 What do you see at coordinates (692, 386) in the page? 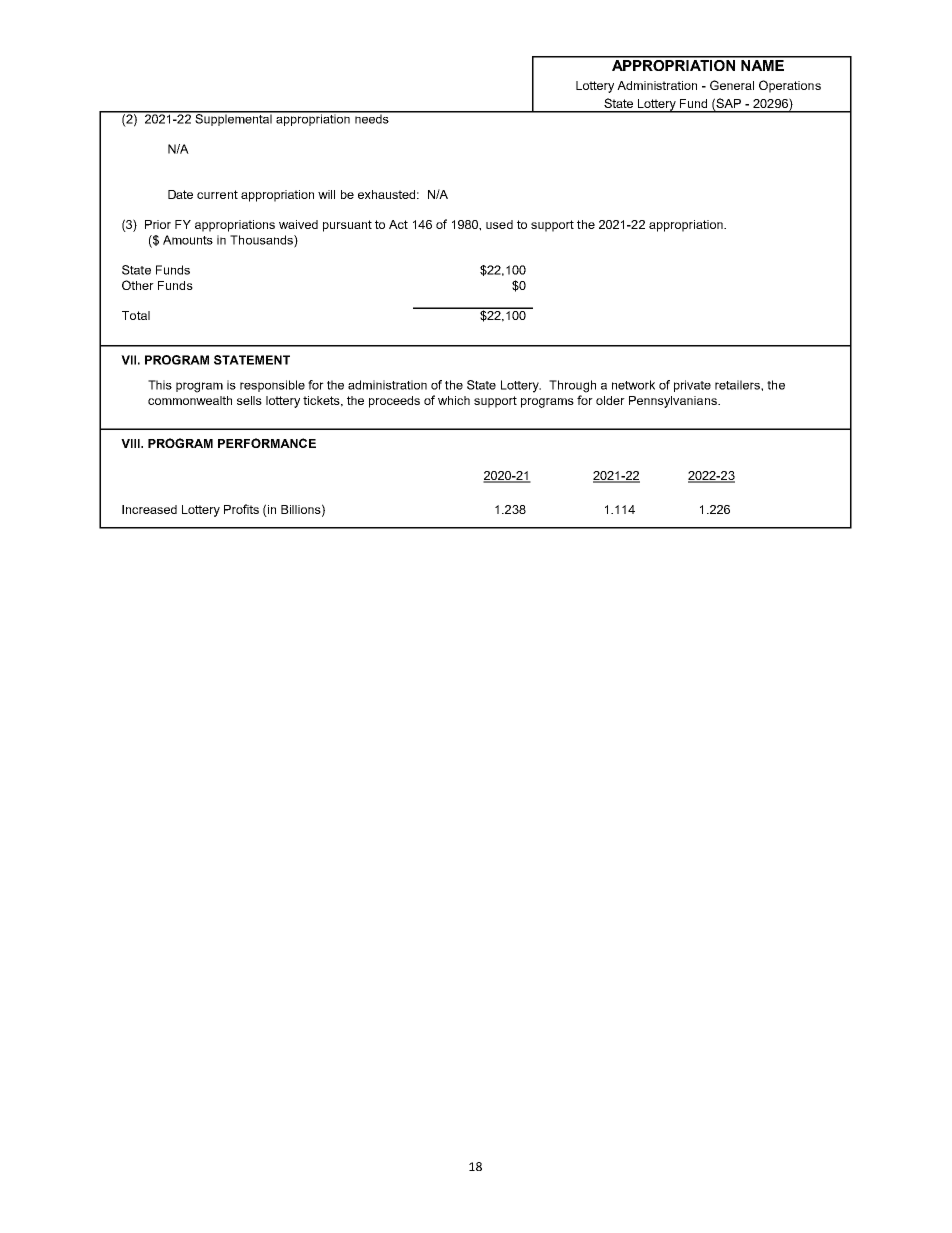
I see `private` at bounding box center [692, 386].
